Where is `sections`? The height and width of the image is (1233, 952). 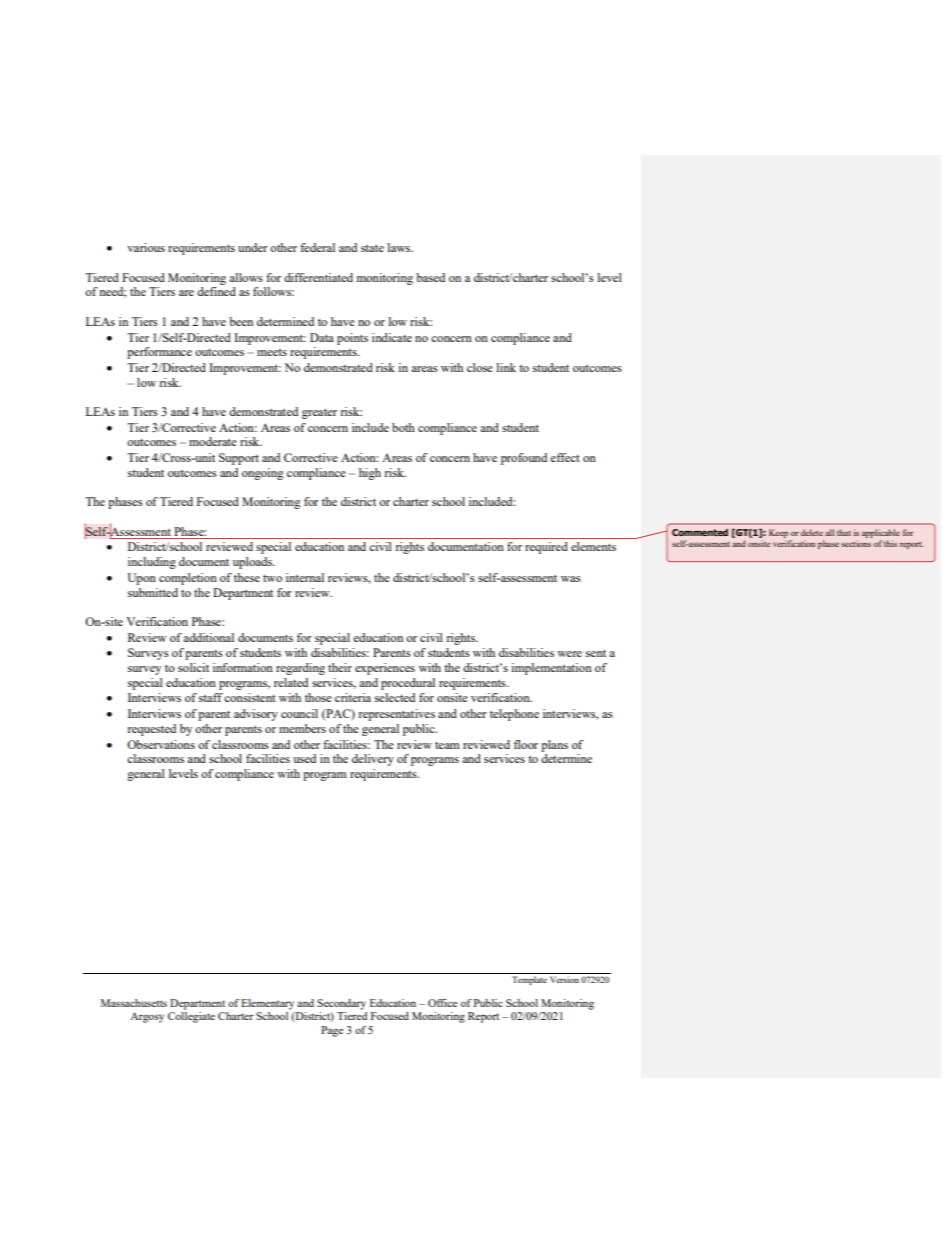 sections is located at coordinates (856, 543).
